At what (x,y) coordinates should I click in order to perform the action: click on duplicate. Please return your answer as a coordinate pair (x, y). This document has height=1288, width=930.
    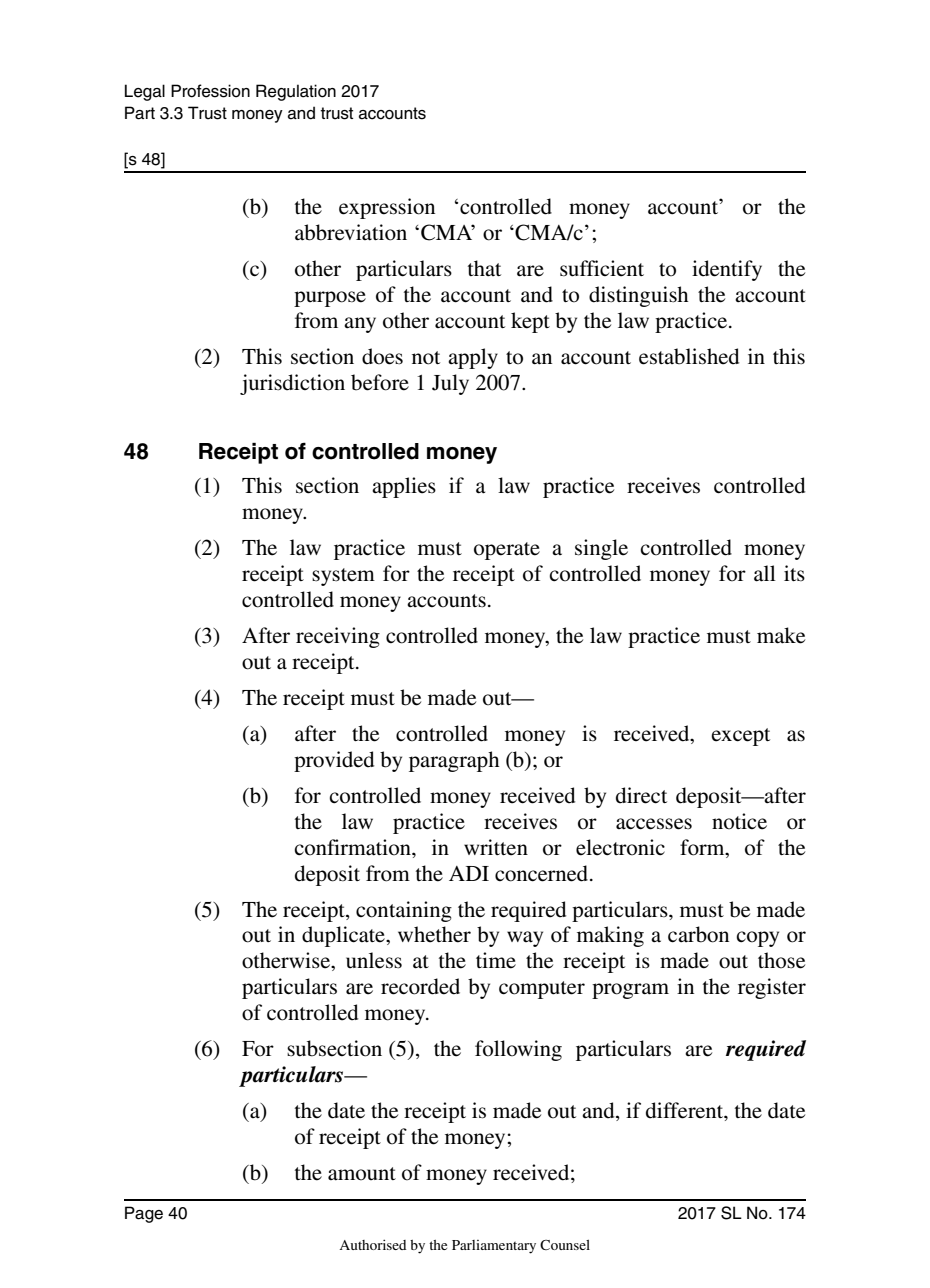
    Looking at the image, I should click on (344, 936).
